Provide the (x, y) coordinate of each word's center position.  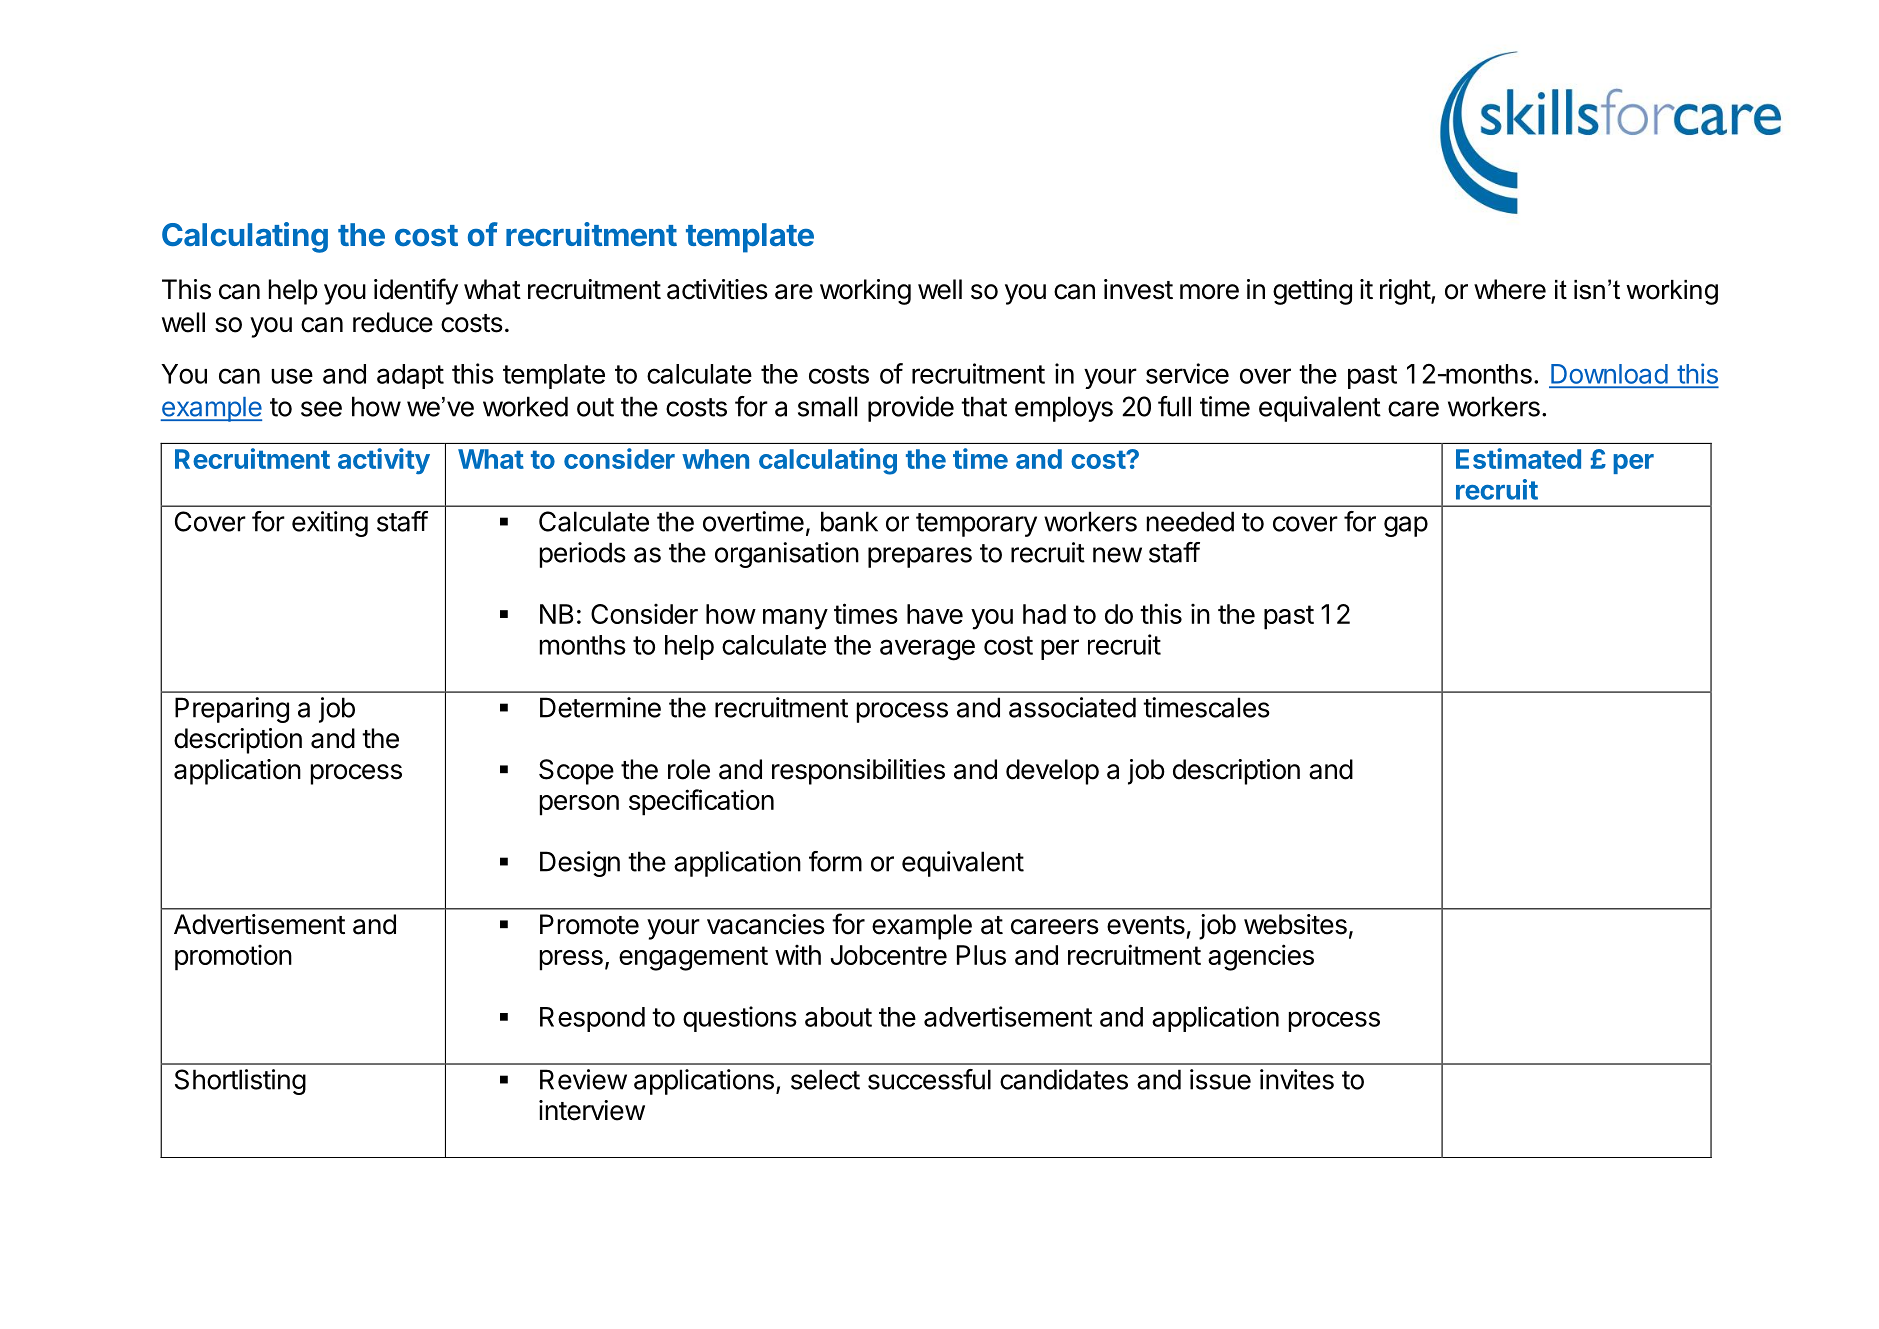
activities (717, 289)
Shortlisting (240, 1082)
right (1406, 292)
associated (1072, 707)
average (927, 650)
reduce (393, 322)
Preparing (232, 710)
